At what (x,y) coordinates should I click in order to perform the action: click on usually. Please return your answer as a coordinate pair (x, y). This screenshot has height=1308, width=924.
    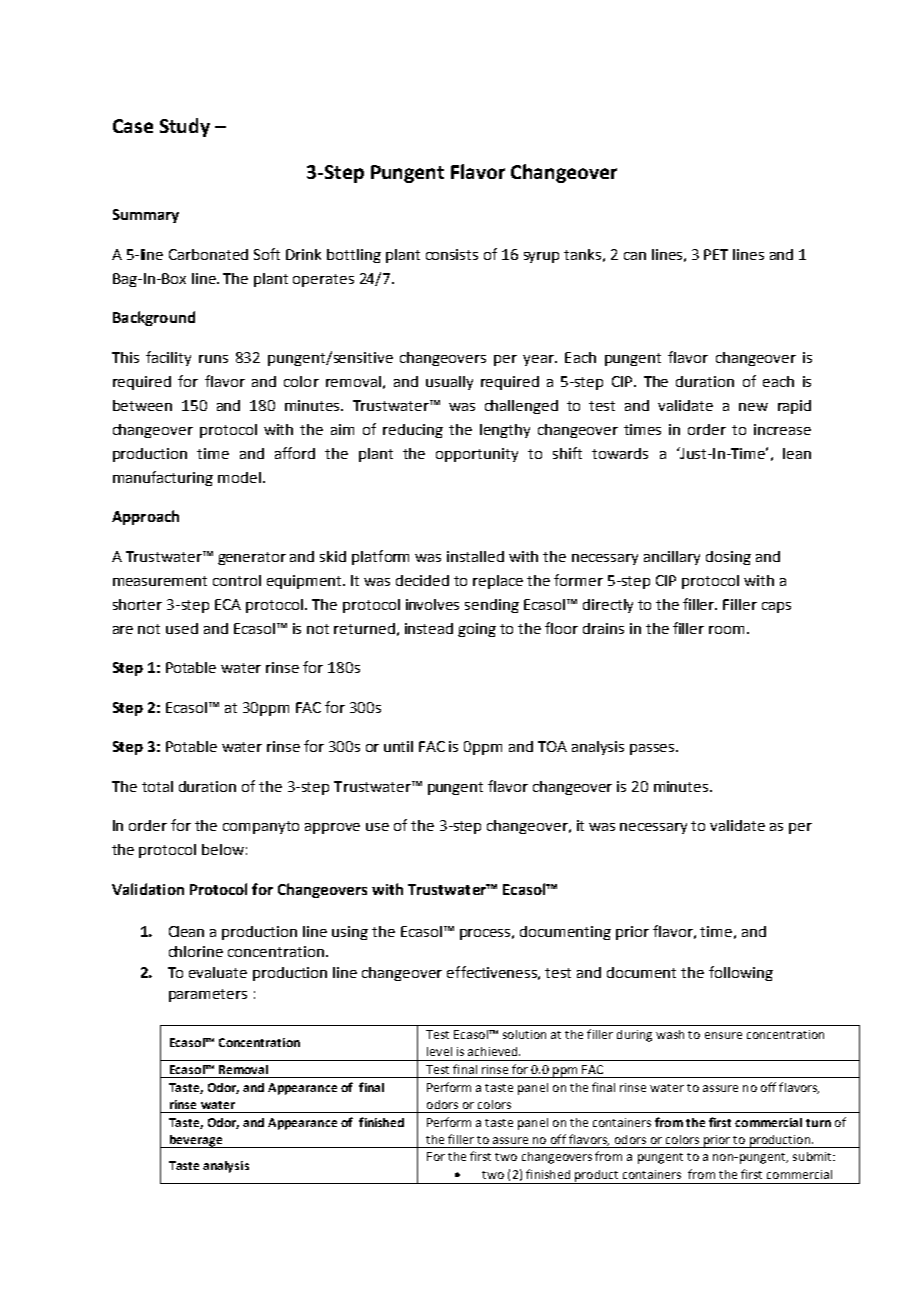
    Looking at the image, I should click on (449, 383).
